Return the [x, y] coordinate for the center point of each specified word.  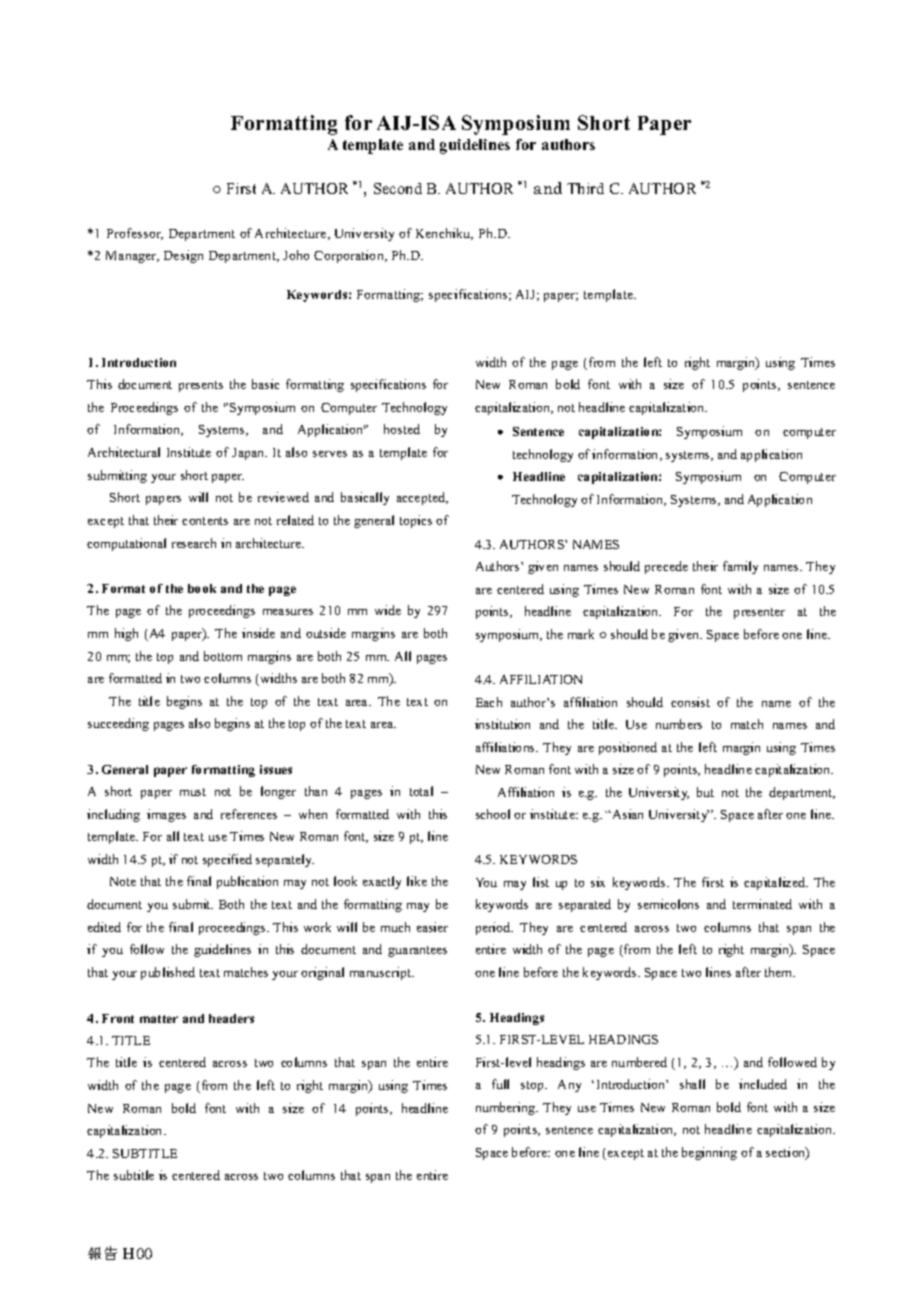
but [705, 792]
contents [205, 521]
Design [183, 256]
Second [398, 188]
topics [416, 521]
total [421, 791]
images [166, 815]
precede [666, 567]
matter [159, 1019]
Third [585, 188]
